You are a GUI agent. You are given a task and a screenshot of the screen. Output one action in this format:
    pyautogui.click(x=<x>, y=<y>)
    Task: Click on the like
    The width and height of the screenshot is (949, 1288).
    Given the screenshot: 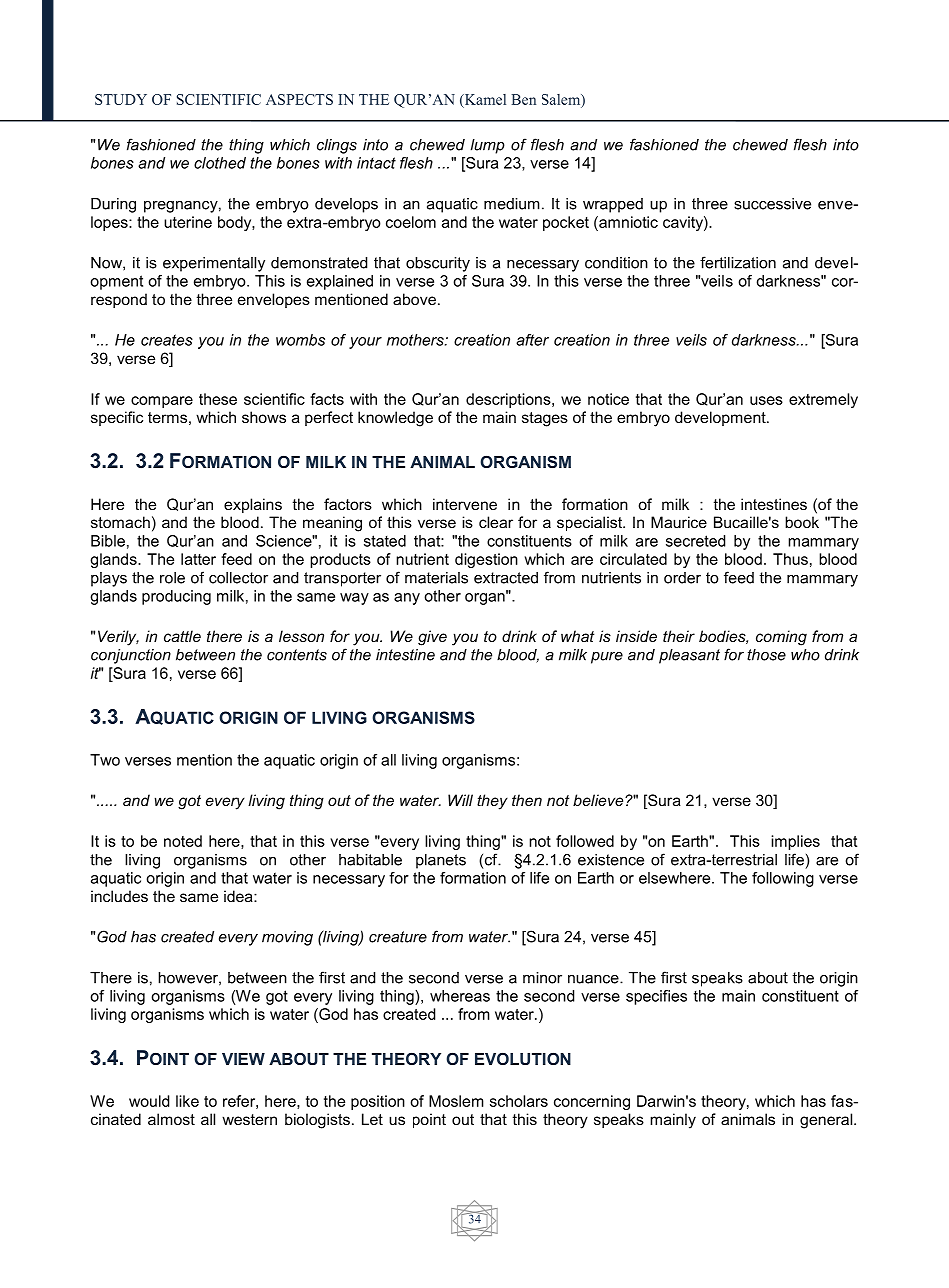 What is the action you would take?
    pyautogui.click(x=187, y=1101)
